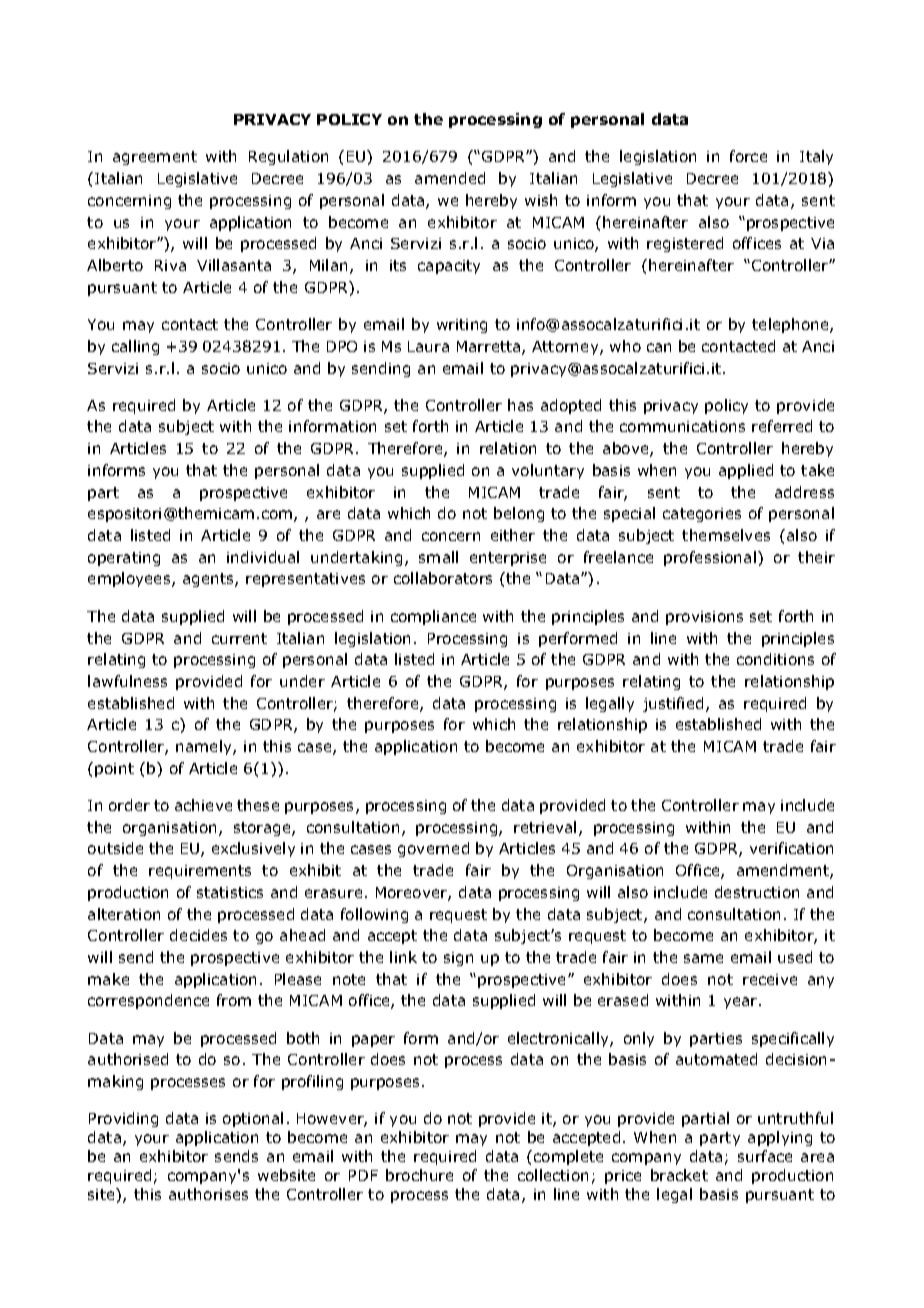  Describe the element at coordinates (155, 158) in the screenshot. I see `agreement` at that location.
